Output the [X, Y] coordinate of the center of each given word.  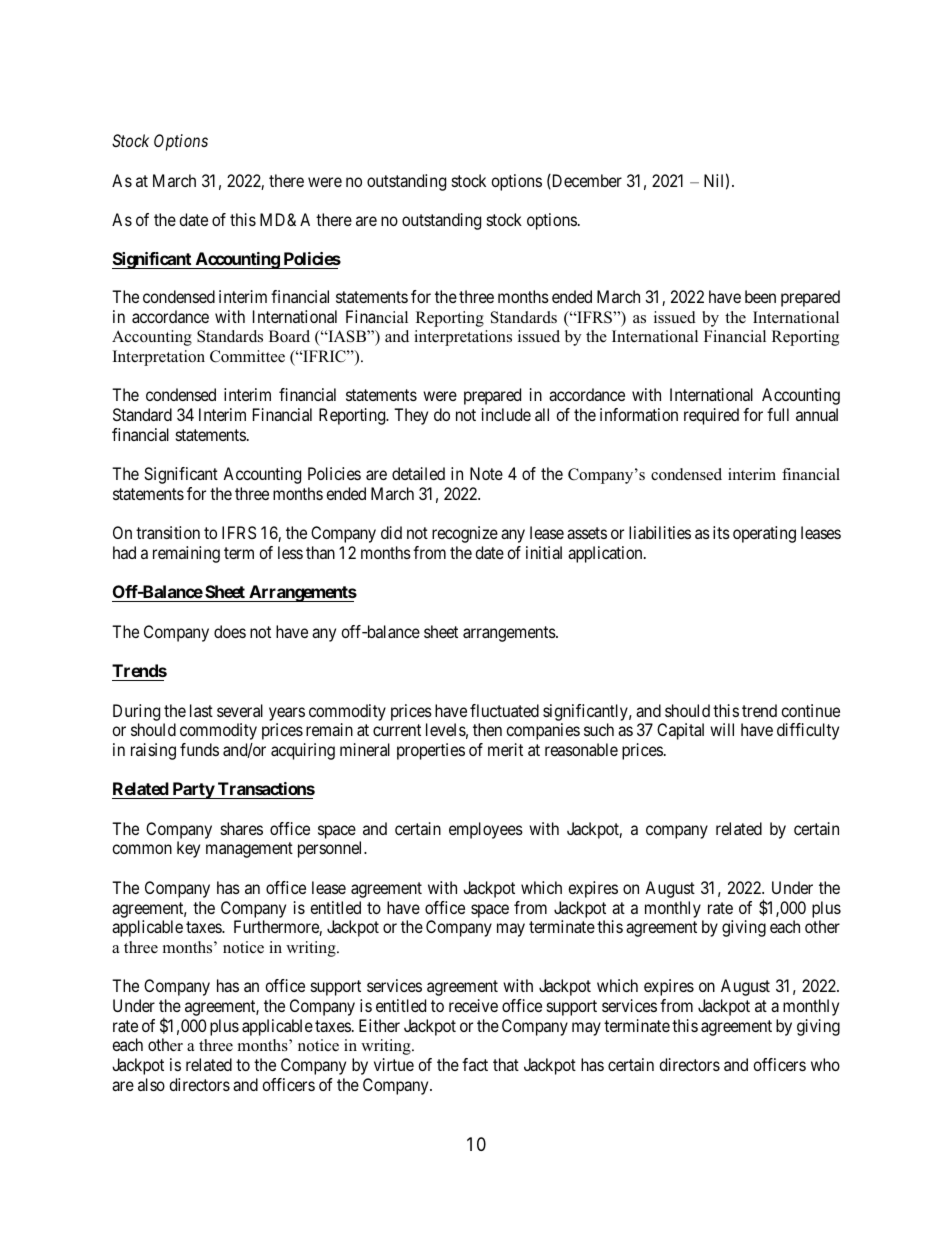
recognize [465, 534]
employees [486, 830]
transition [168, 532]
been [760, 296]
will [722, 729]
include [506, 414]
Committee [247, 356]
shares [242, 828]
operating [764, 534]
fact [475, 1064]
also [151, 1084]
